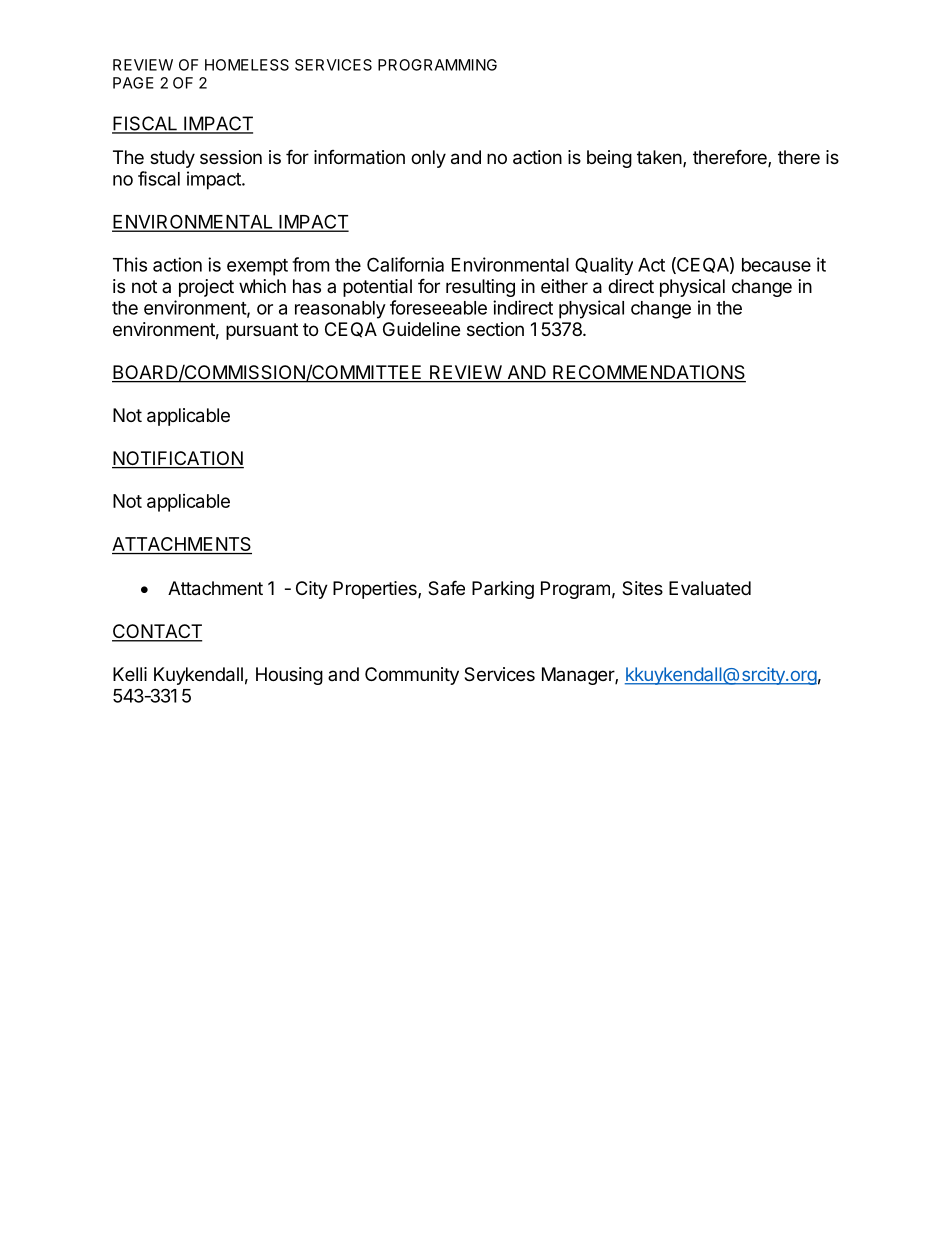 The image size is (952, 1233). Describe the element at coordinates (178, 459) in the screenshot. I see `NOTIFICATION` at that location.
